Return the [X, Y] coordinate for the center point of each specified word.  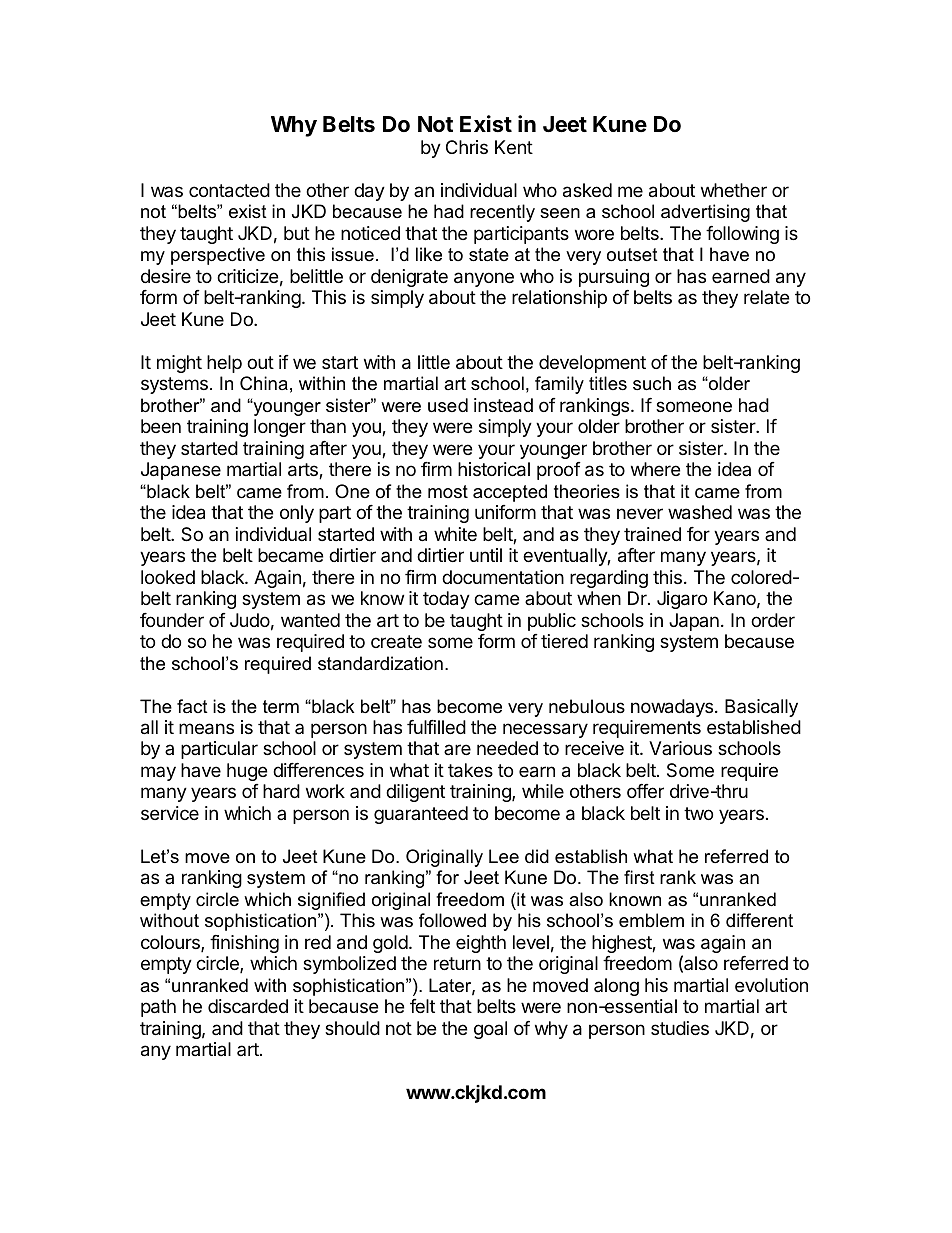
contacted [229, 190]
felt [422, 1006]
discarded [248, 1006]
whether [734, 190]
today [446, 600]
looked [168, 577]
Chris [467, 147]
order [773, 620]
